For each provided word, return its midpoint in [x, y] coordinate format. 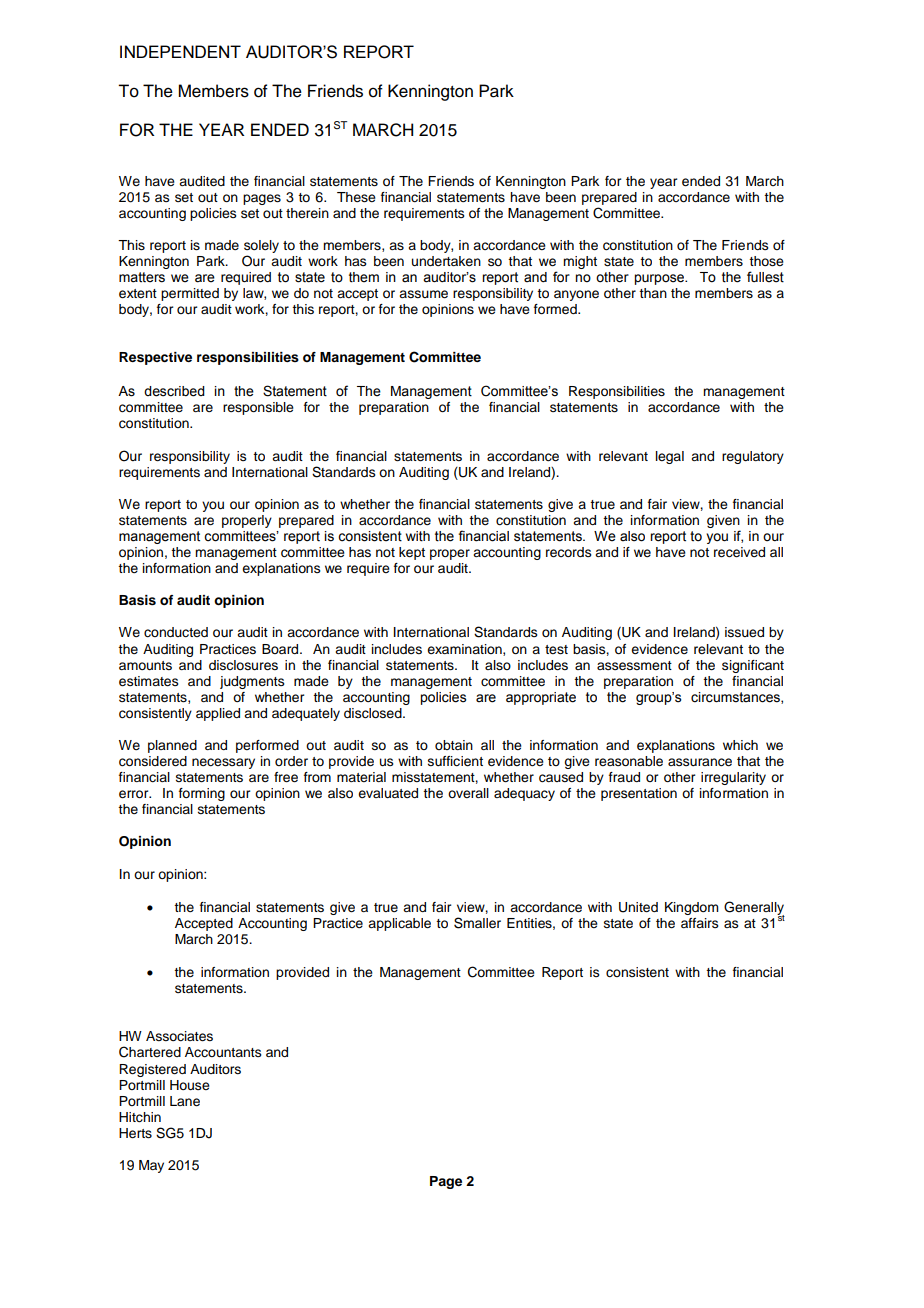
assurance [700, 762]
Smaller [477, 923]
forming [202, 794]
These [356, 197]
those [766, 261]
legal [670, 457]
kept [412, 553]
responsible [258, 408]
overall [468, 793]
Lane [185, 1101]
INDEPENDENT [180, 51]
